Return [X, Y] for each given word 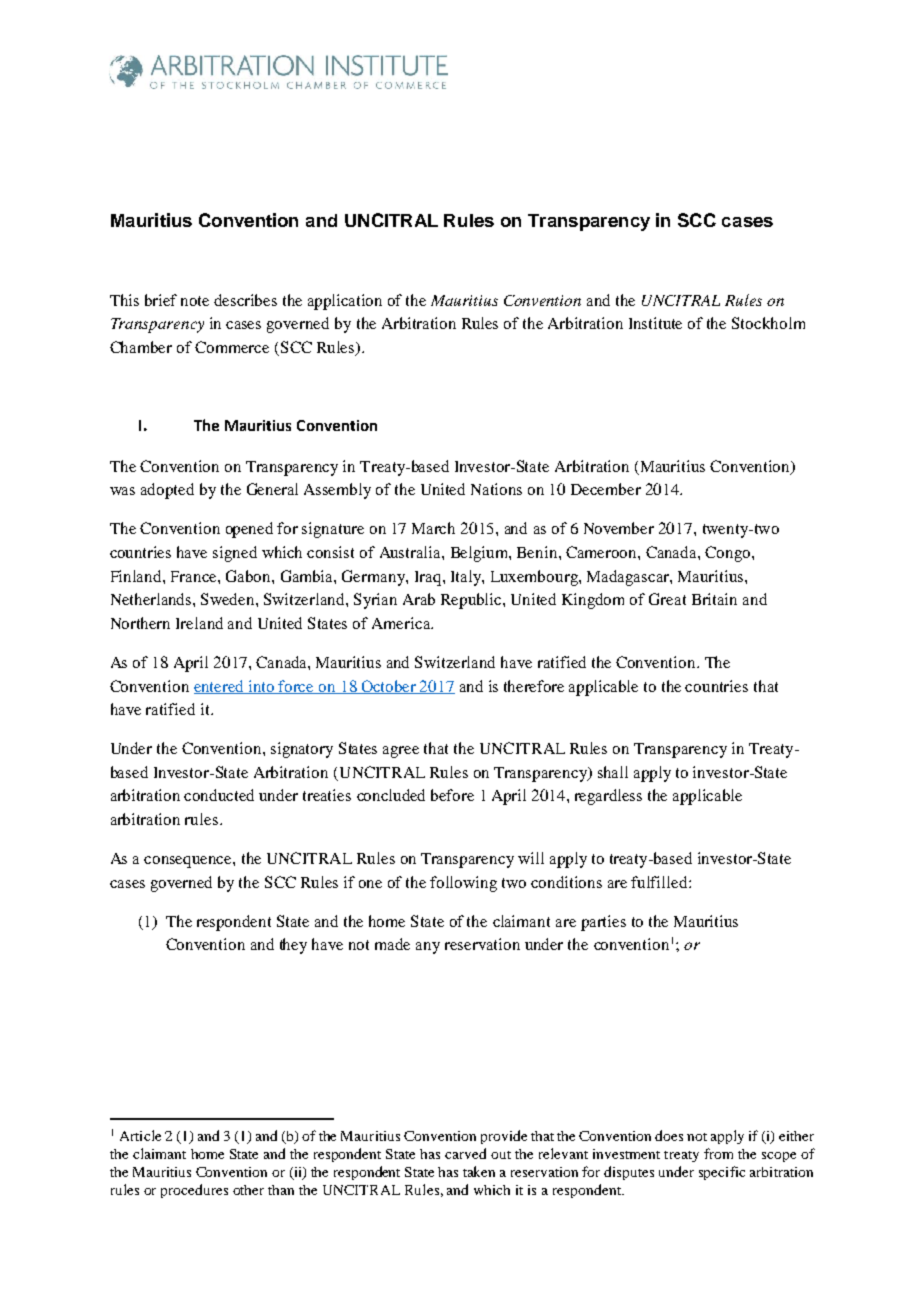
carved [465, 1153]
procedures [194, 1191]
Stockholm [768, 323]
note [195, 301]
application [345, 302]
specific [722, 1173]
